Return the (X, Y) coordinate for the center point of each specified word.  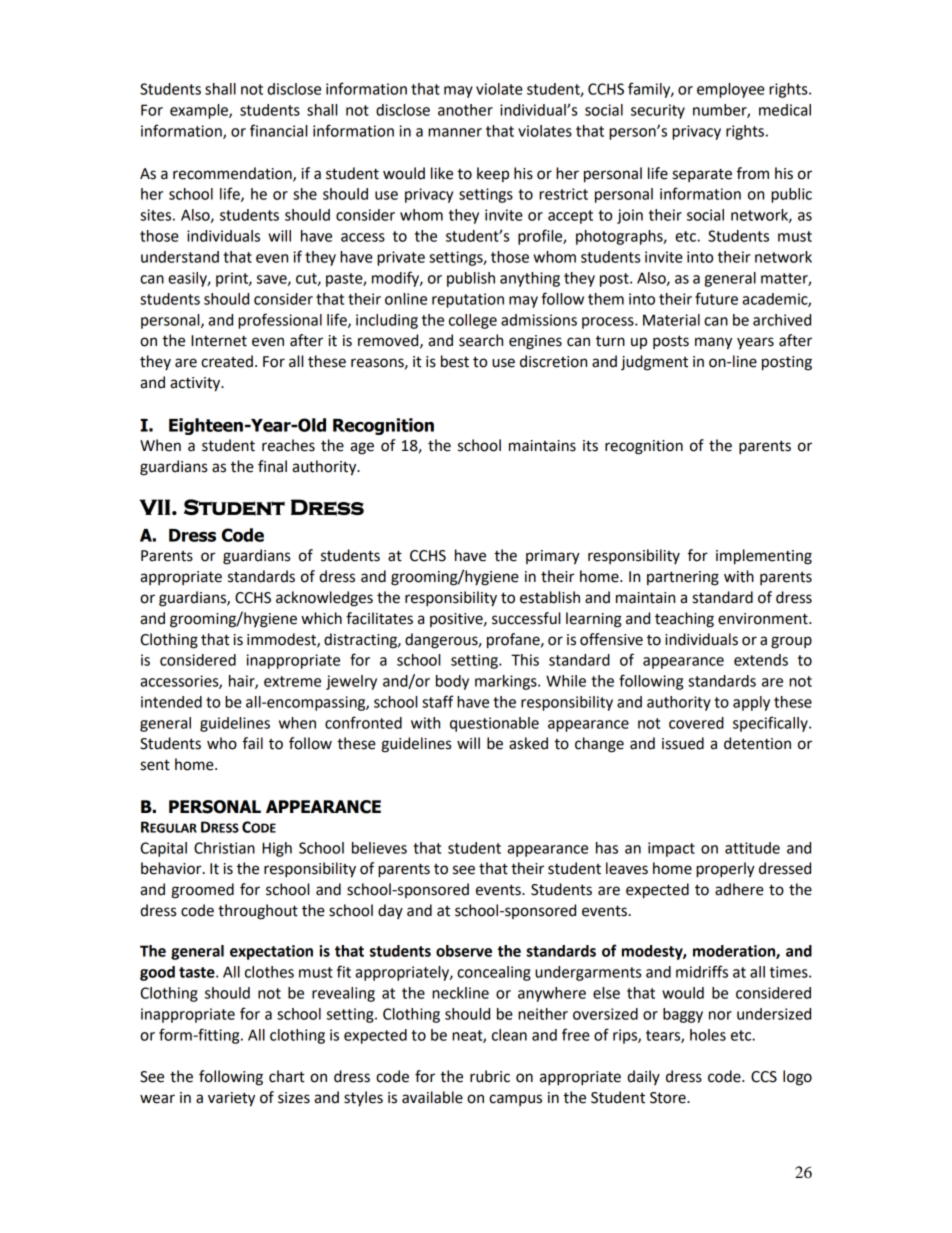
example (200, 111)
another (465, 110)
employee (731, 90)
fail (253, 743)
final (272, 466)
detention (757, 743)
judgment (654, 363)
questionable (494, 724)
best (455, 361)
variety (231, 1099)
